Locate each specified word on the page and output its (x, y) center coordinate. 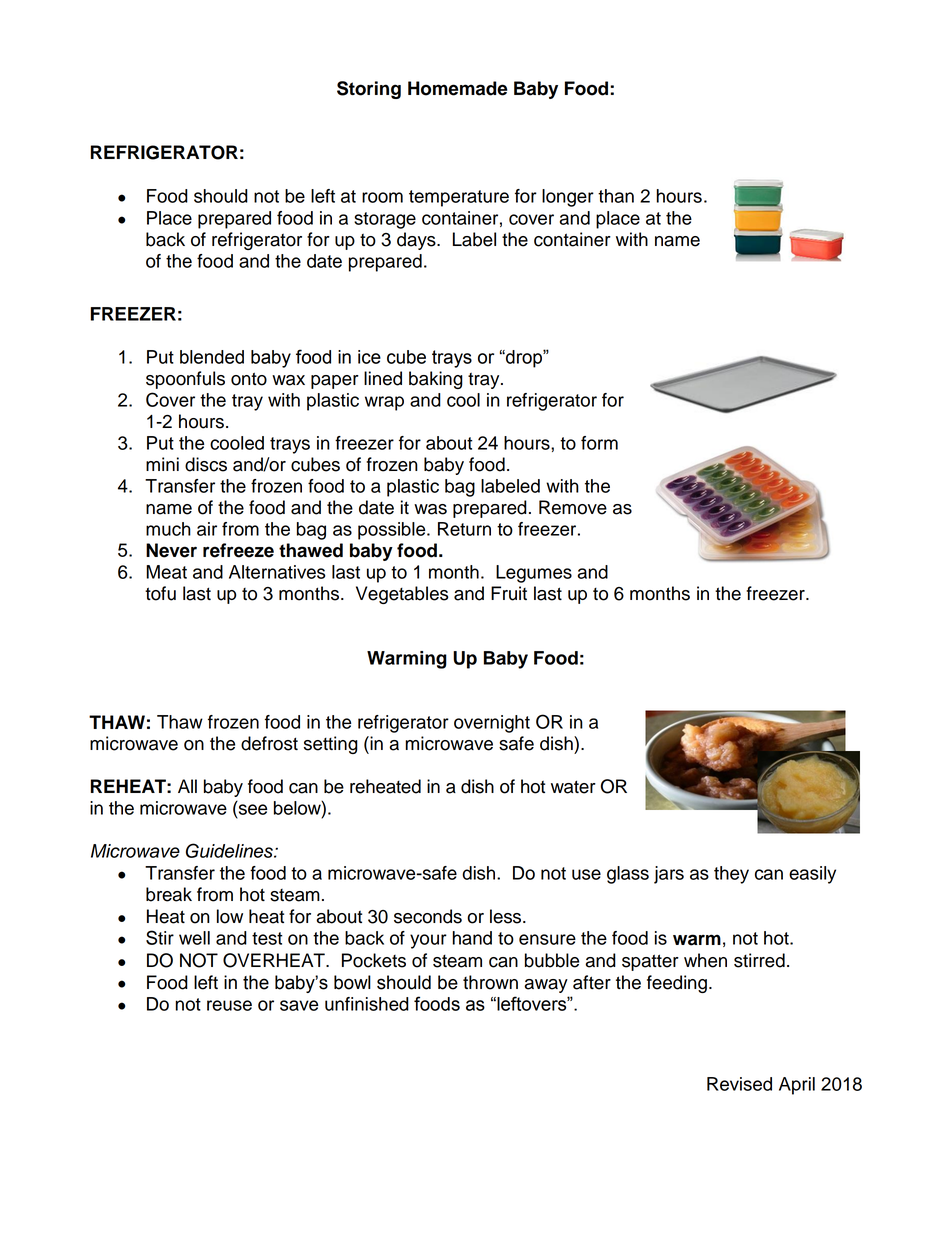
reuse (229, 1005)
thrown (490, 982)
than (616, 196)
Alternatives (277, 572)
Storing (369, 90)
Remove (573, 507)
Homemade (458, 88)
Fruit (509, 593)
